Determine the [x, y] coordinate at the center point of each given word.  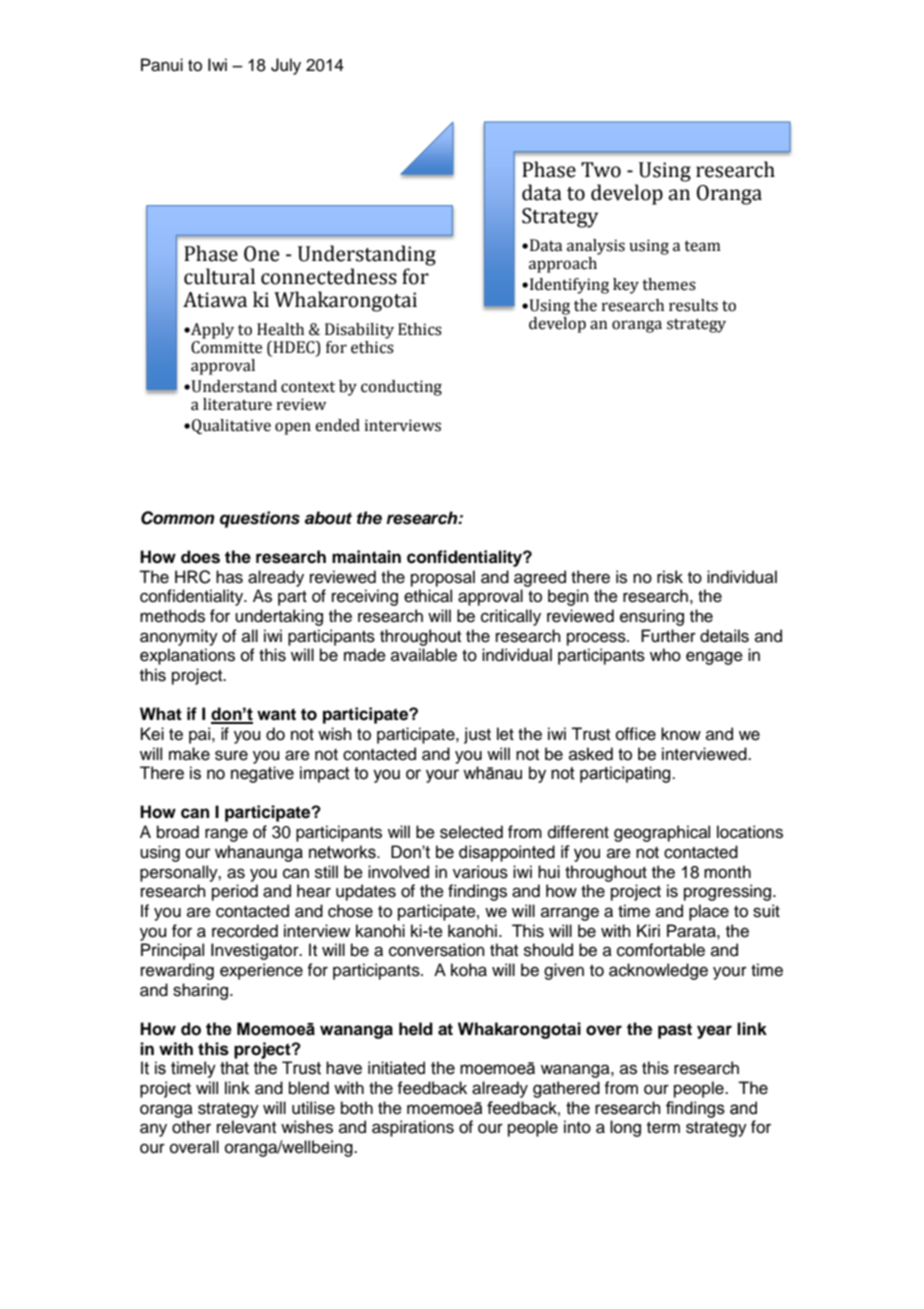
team [702, 246]
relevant [246, 1127]
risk [670, 577]
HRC [193, 577]
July [286, 66]
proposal [443, 578]
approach [563, 265]
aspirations [413, 1128]
